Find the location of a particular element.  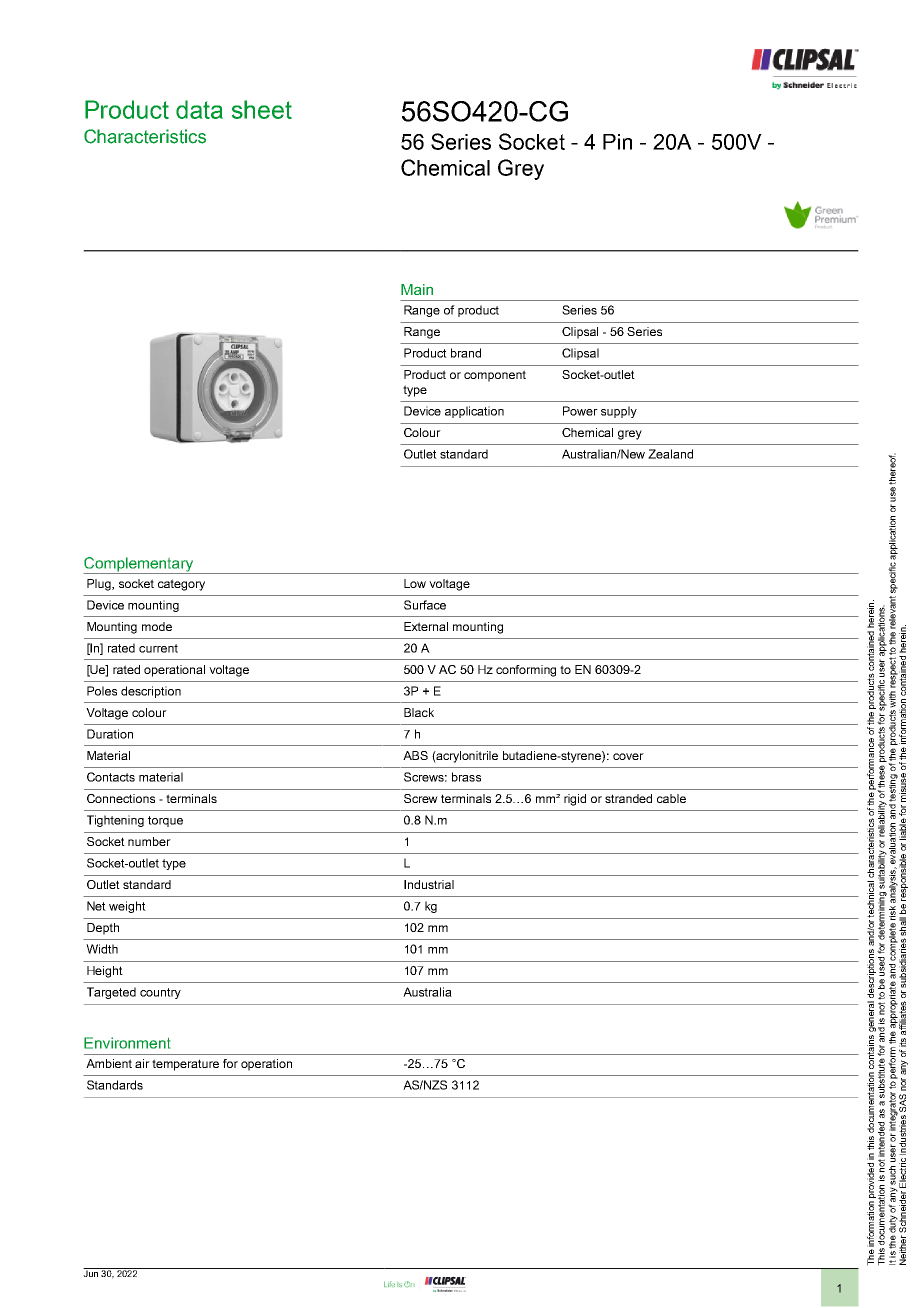

Black is located at coordinates (419, 712).
